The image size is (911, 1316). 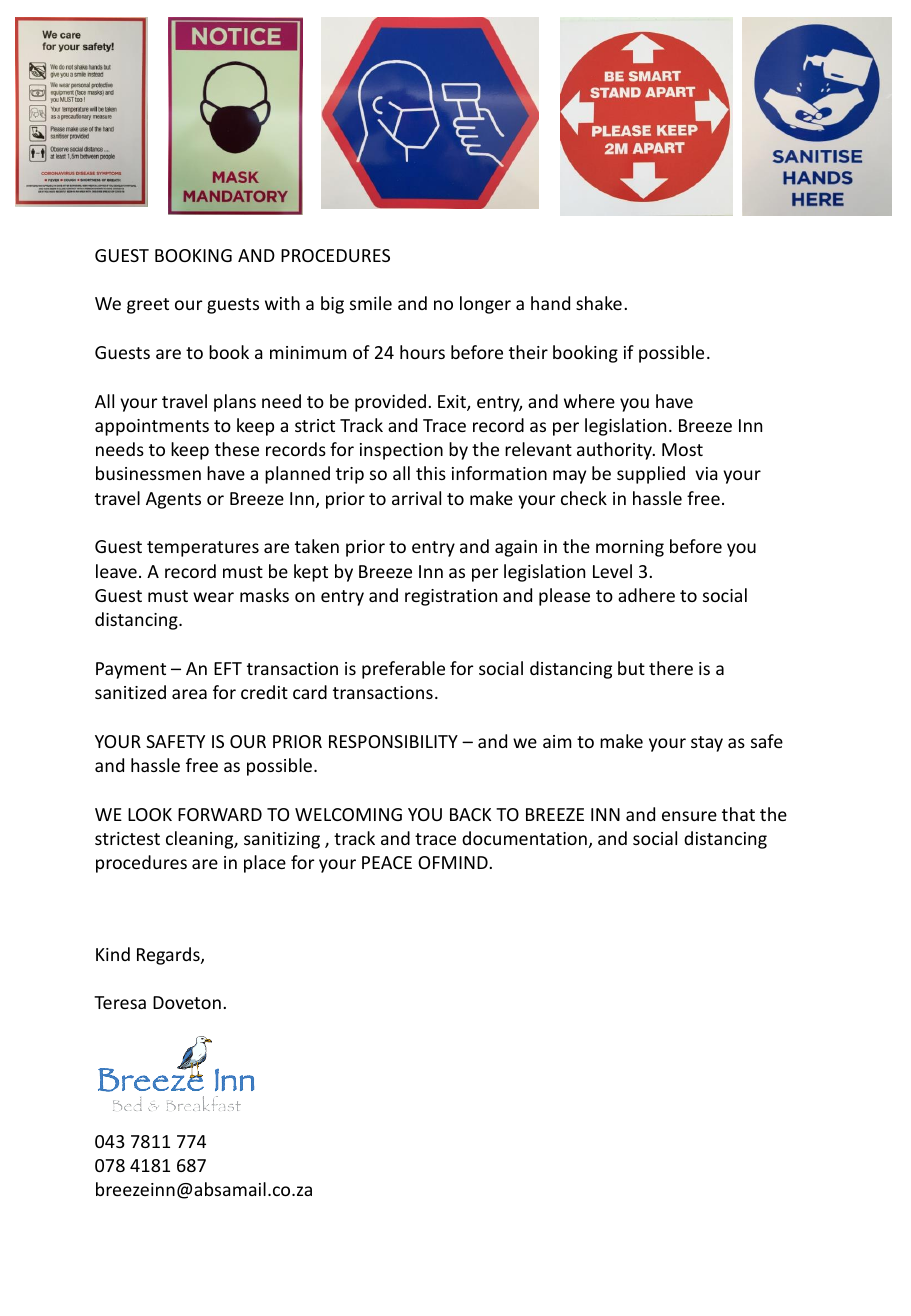 What do you see at coordinates (169, 956) in the screenshot?
I see `Regards` at bounding box center [169, 956].
